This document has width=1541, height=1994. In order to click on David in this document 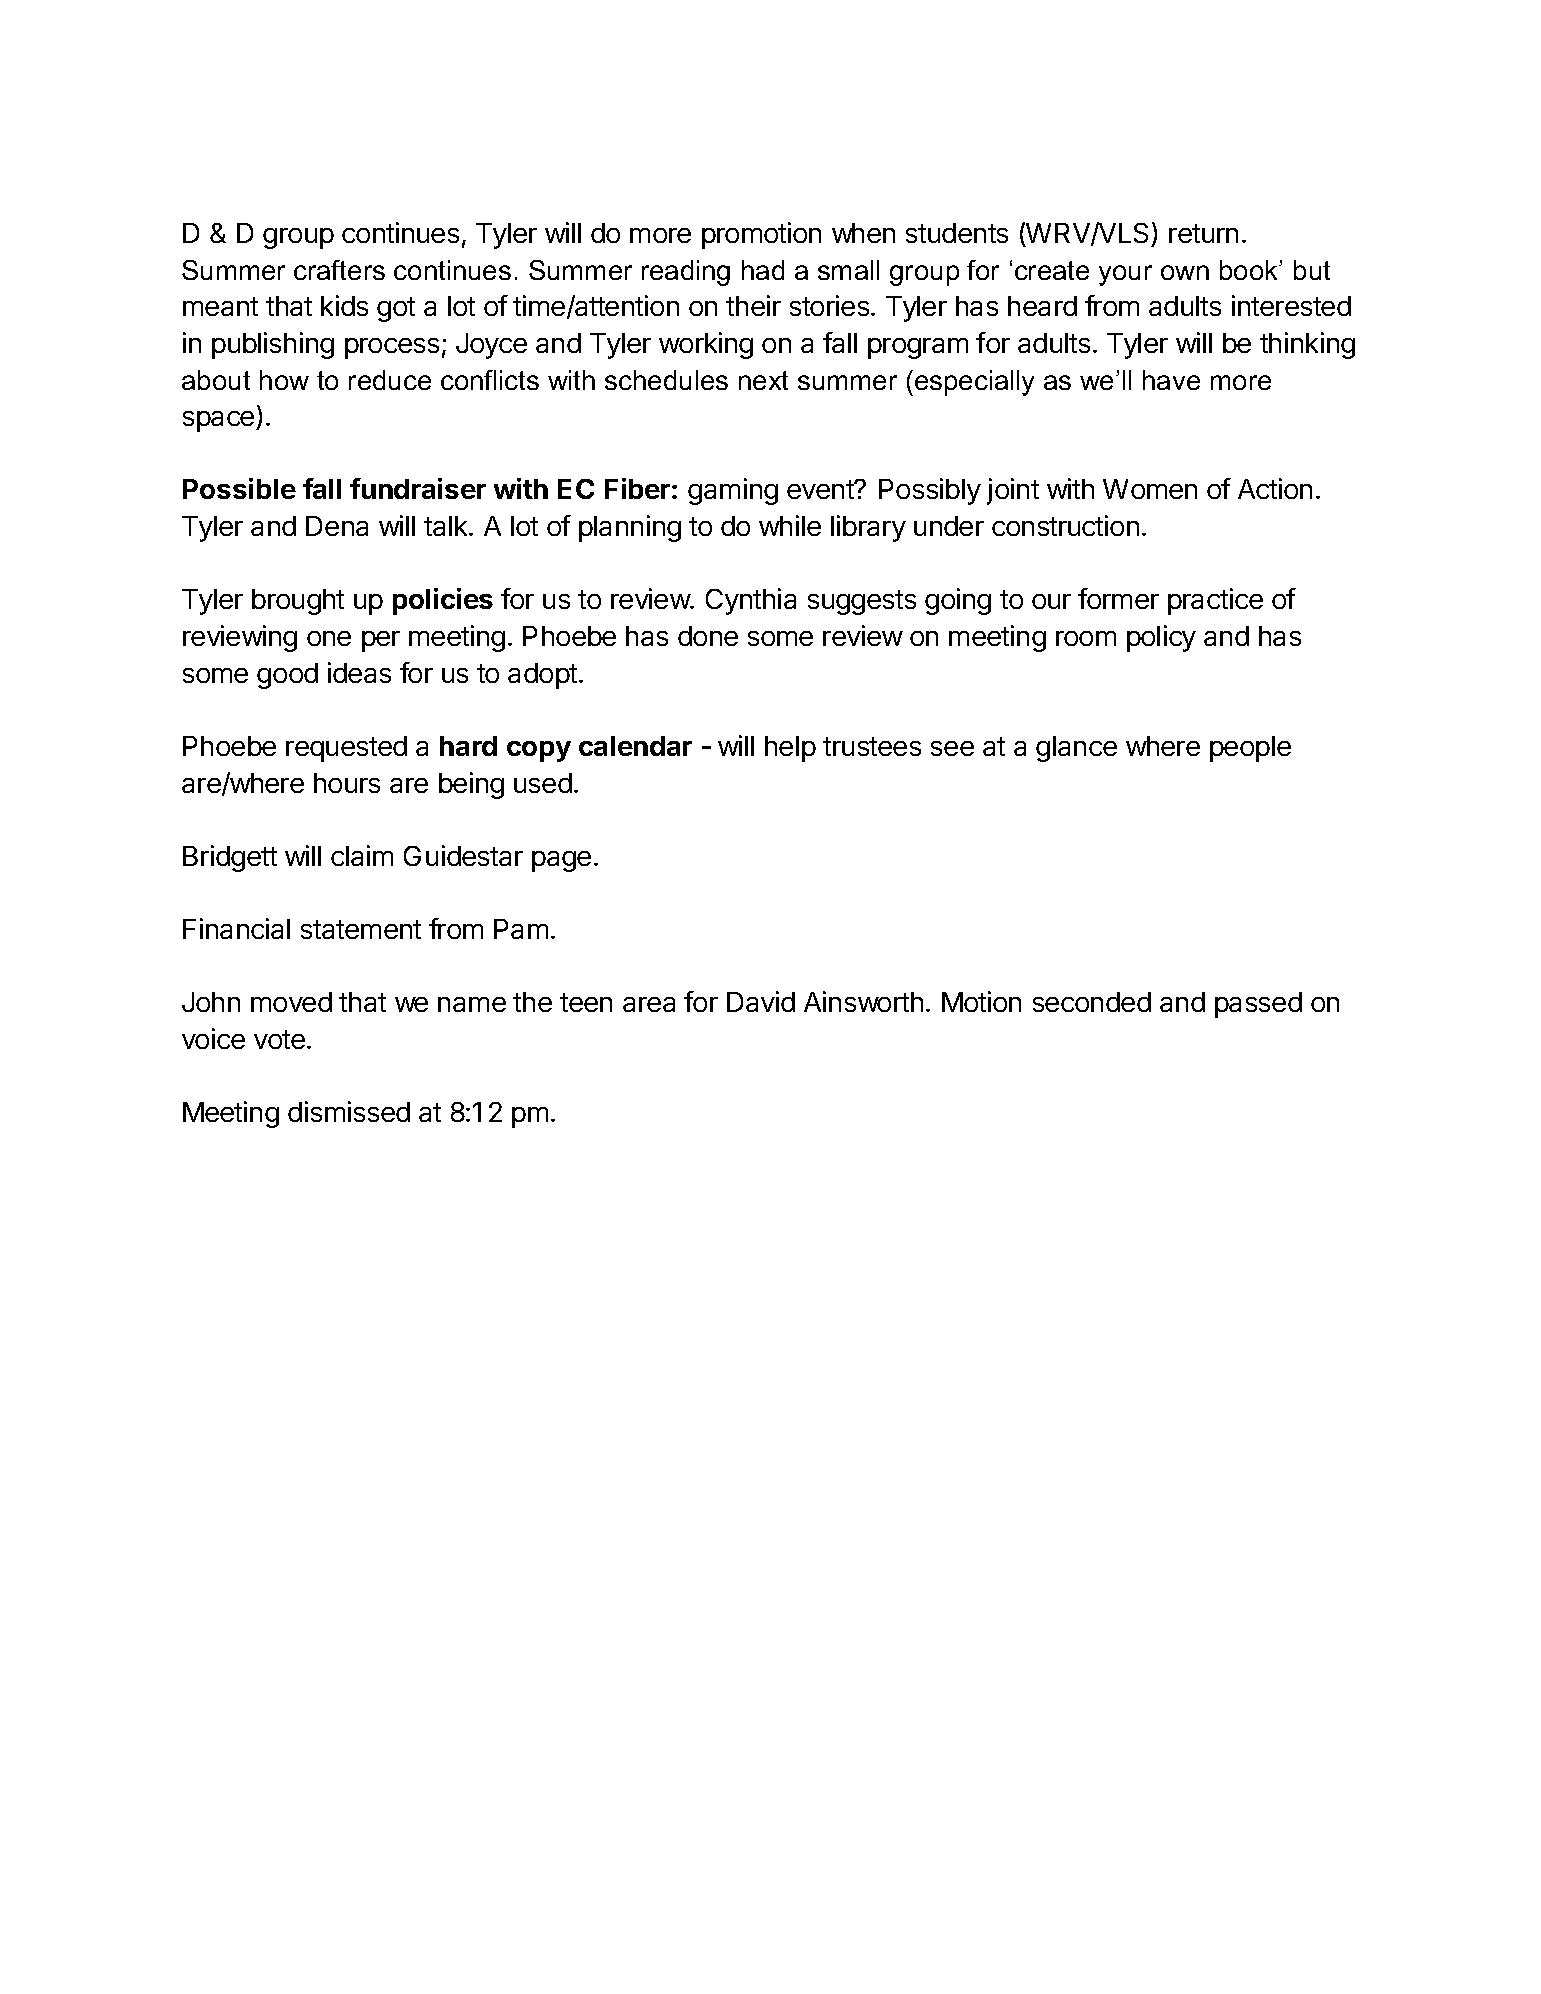, I will do `click(761, 1001)`.
